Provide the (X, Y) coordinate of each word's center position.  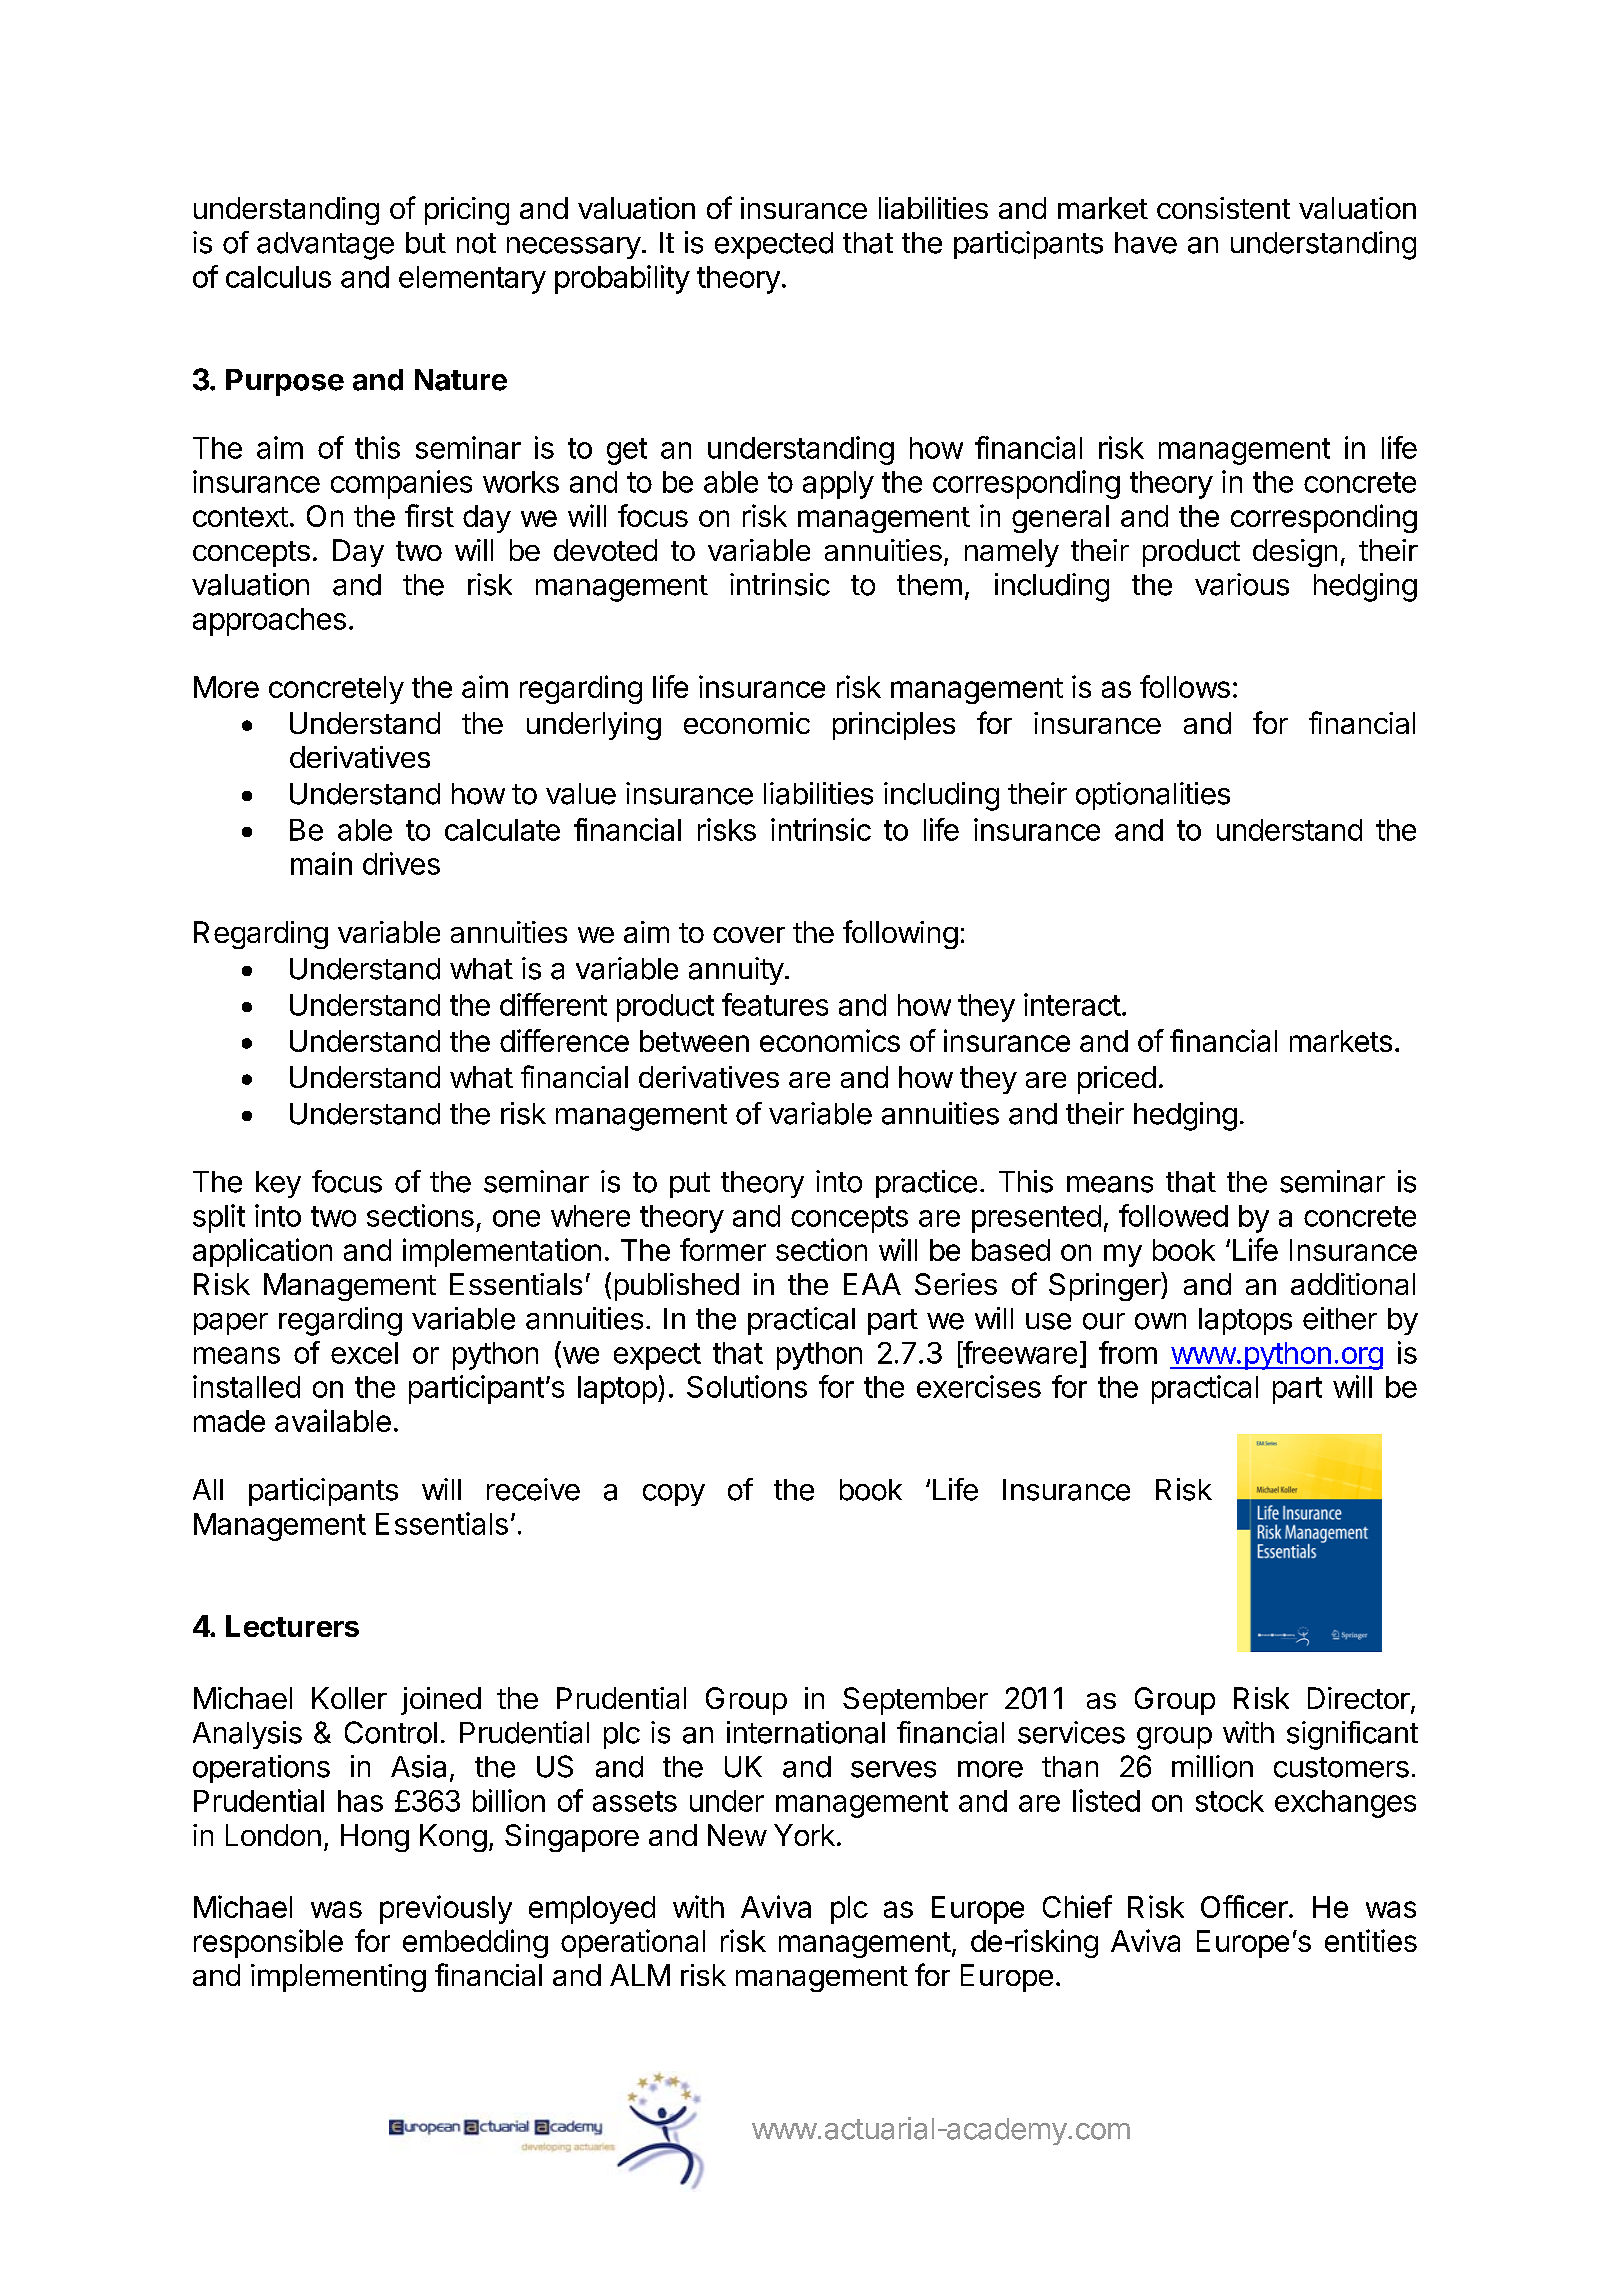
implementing (338, 1978)
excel (364, 1353)
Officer (1244, 1906)
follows (1185, 686)
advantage (325, 246)
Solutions (747, 1386)
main (321, 863)
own (1160, 1321)
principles (894, 726)
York (804, 1835)
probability (622, 279)
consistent (1223, 208)
